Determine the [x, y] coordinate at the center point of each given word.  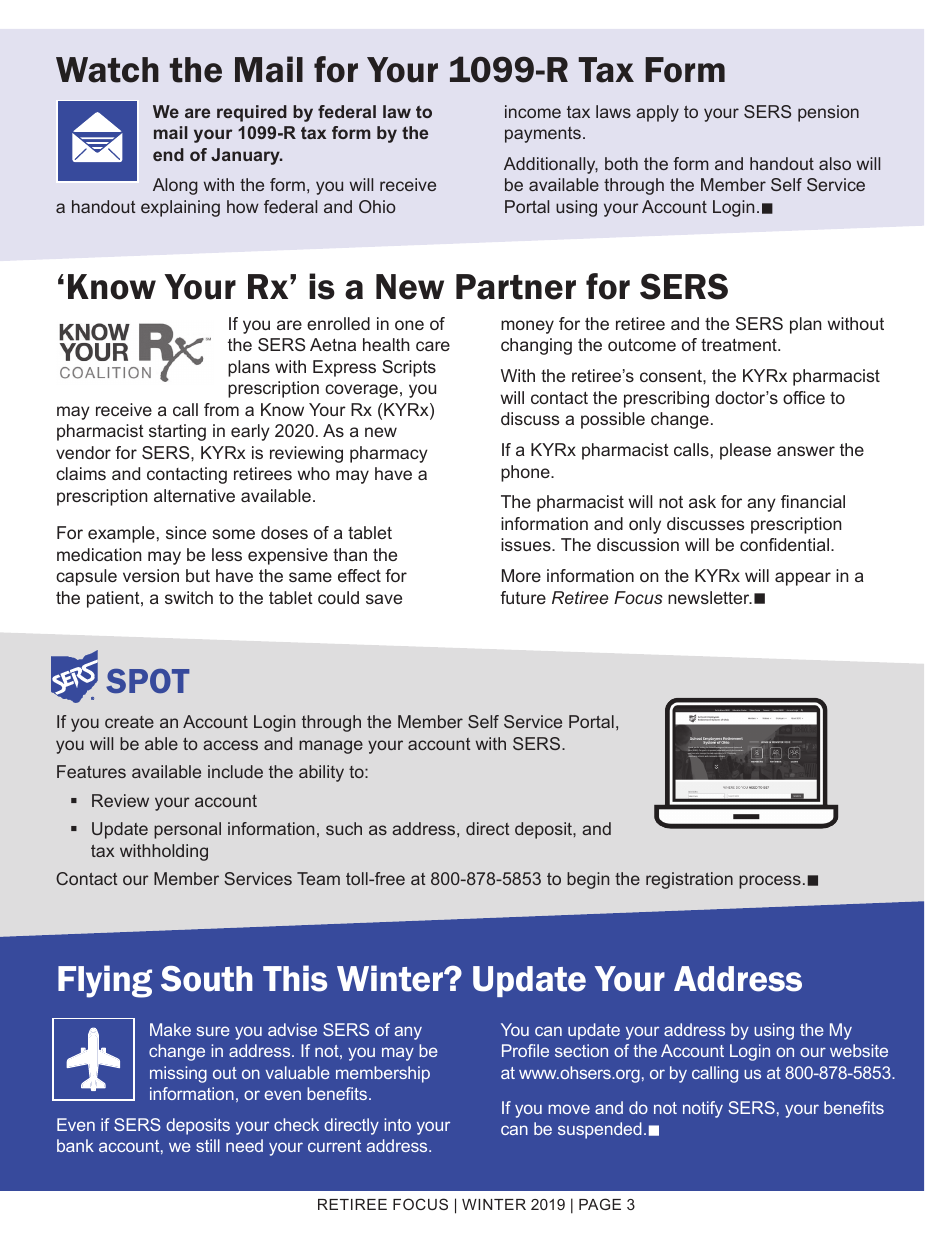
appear [803, 579]
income [533, 111]
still [208, 1145]
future [523, 597]
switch [189, 597]
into [397, 1124]
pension [828, 113]
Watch [107, 70]
